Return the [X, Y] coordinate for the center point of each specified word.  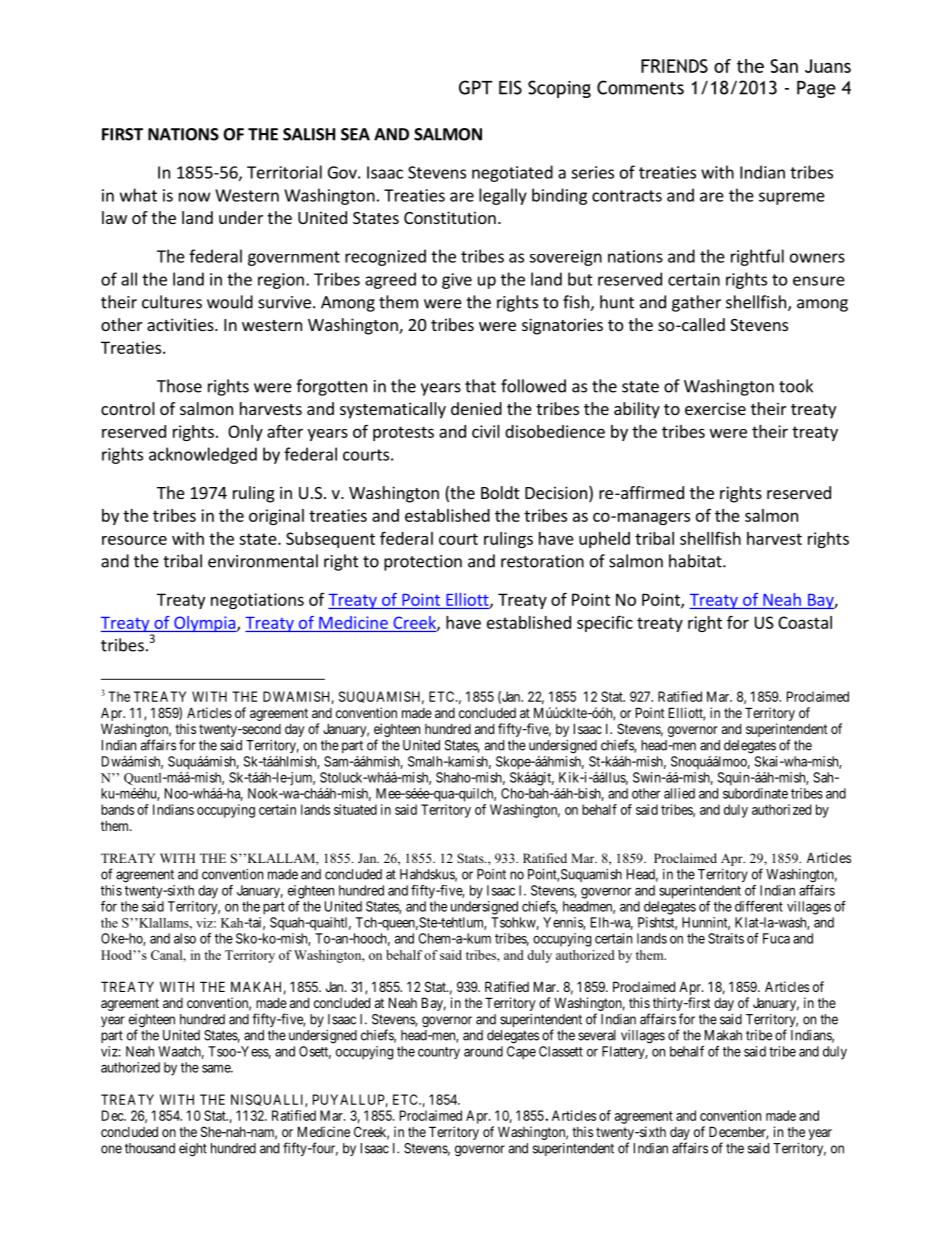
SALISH [309, 134]
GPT [475, 87]
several [597, 1035]
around [483, 1051]
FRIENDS [674, 66]
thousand [150, 1148]
